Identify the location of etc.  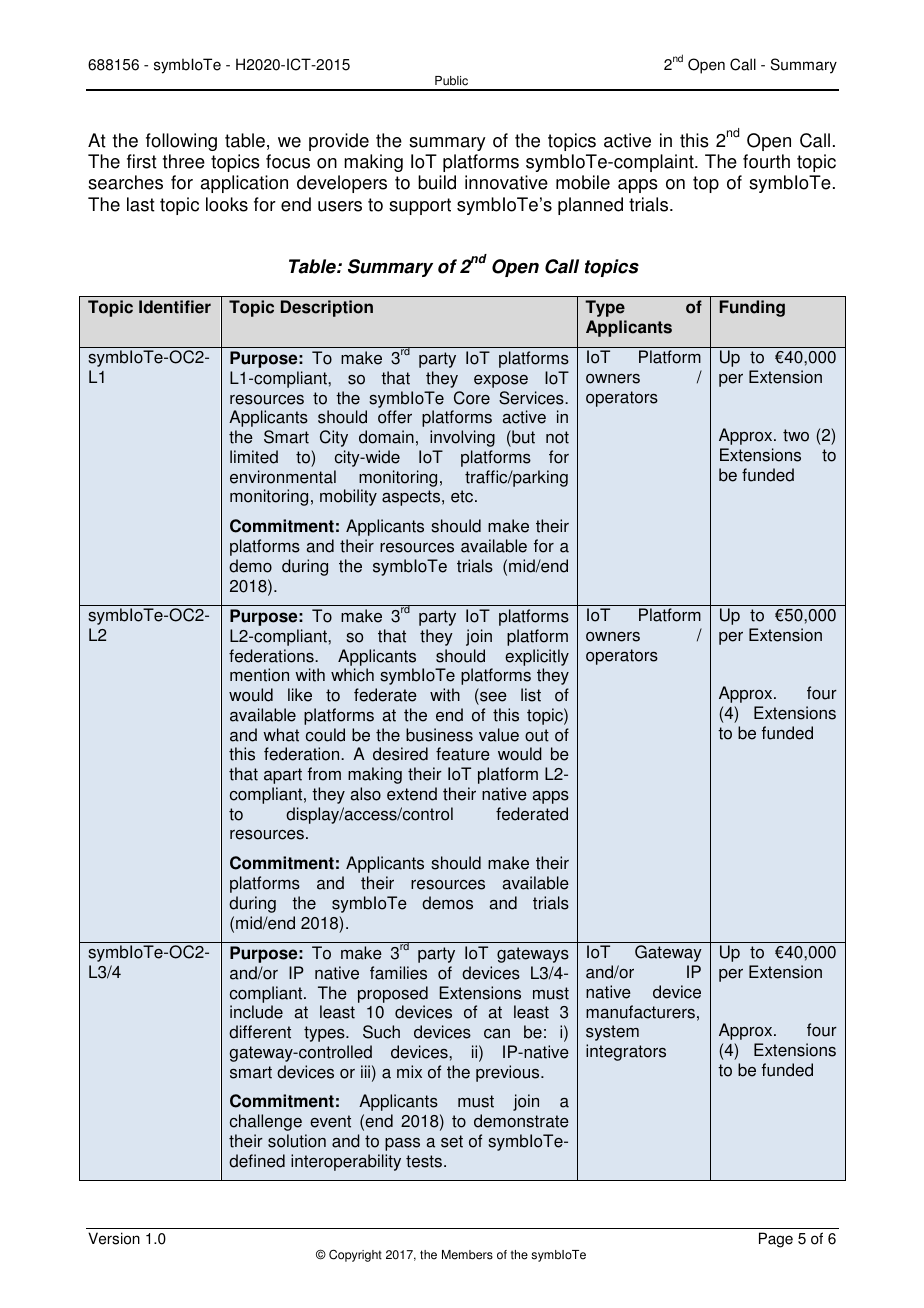
(463, 496).
